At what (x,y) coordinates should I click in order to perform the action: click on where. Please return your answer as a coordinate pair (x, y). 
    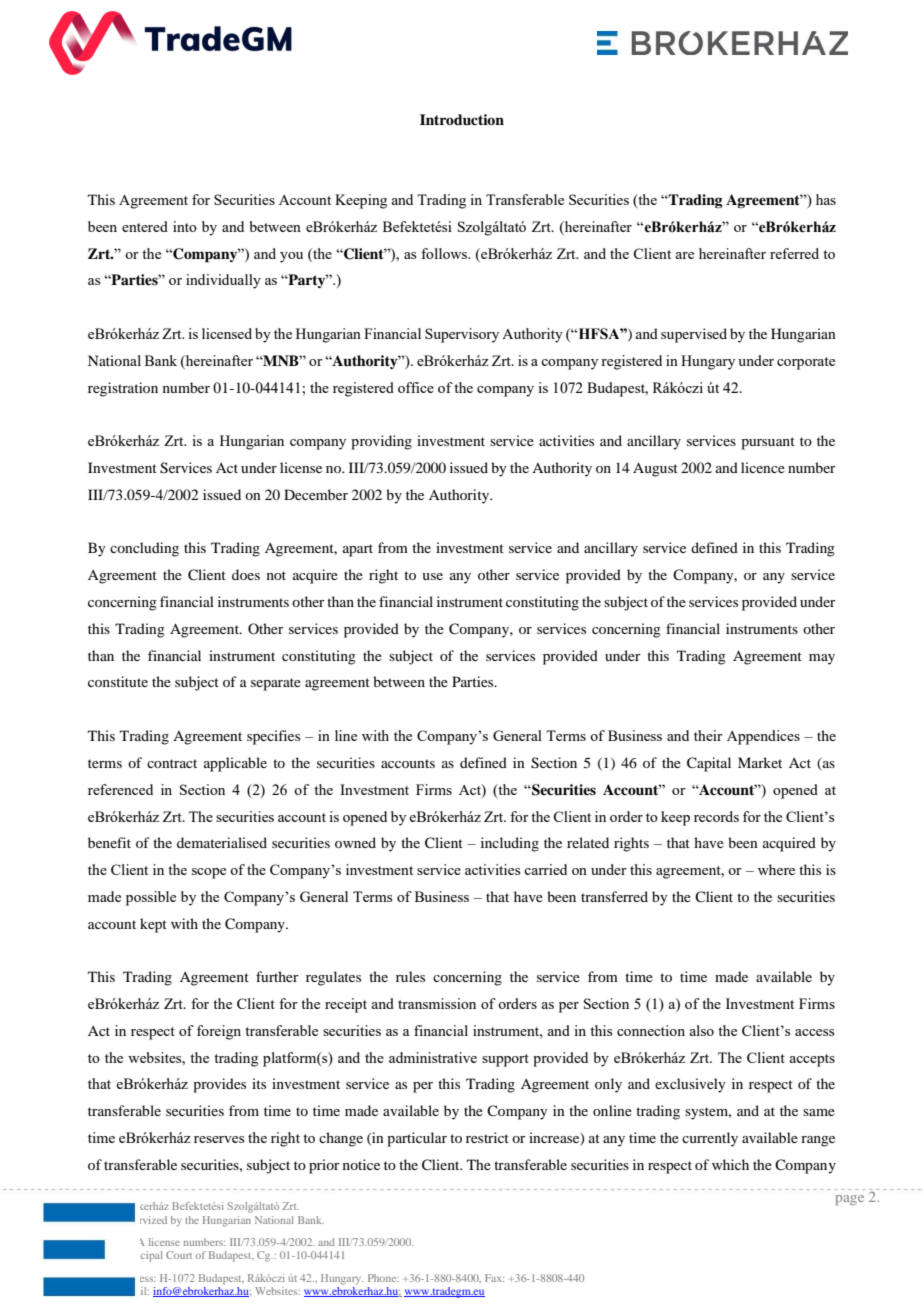
    Looking at the image, I should click on (776, 869).
